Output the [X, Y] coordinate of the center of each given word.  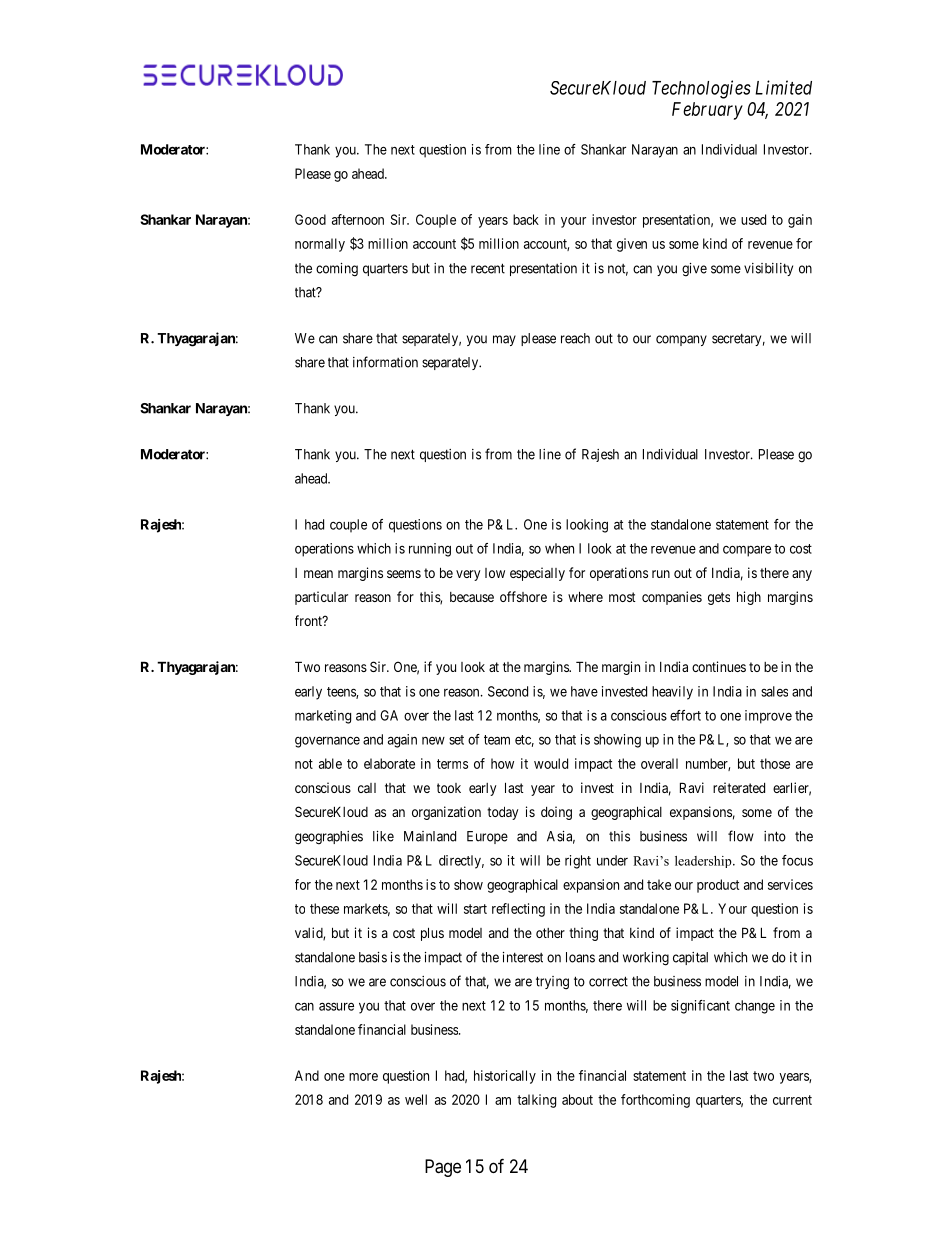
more [363, 1077]
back [526, 219]
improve [768, 717]
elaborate [389, 763]
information [385, 362]
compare [747, 551]
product [718, 886]
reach [575, 338]
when [559, 548]
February [707, 111]
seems [404, 574]
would [551, 763]
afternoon [358, 219]
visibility [768, 269]
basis [373, 957]
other [550, 933]
